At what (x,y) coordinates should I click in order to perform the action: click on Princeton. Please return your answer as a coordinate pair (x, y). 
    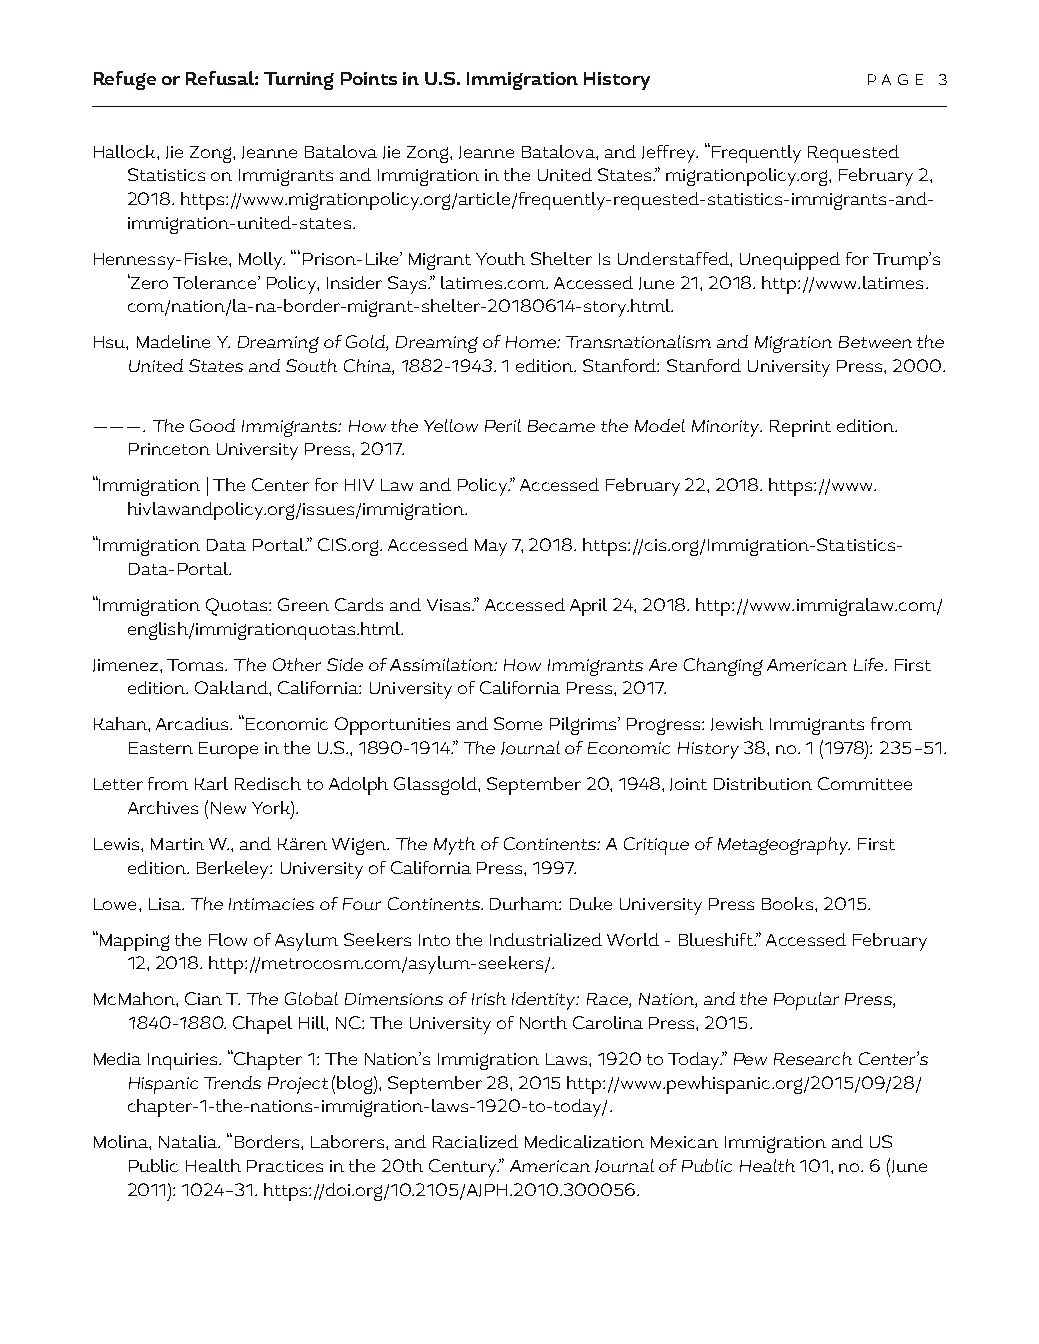
    Looking at the image, I should click on (169, 449).
